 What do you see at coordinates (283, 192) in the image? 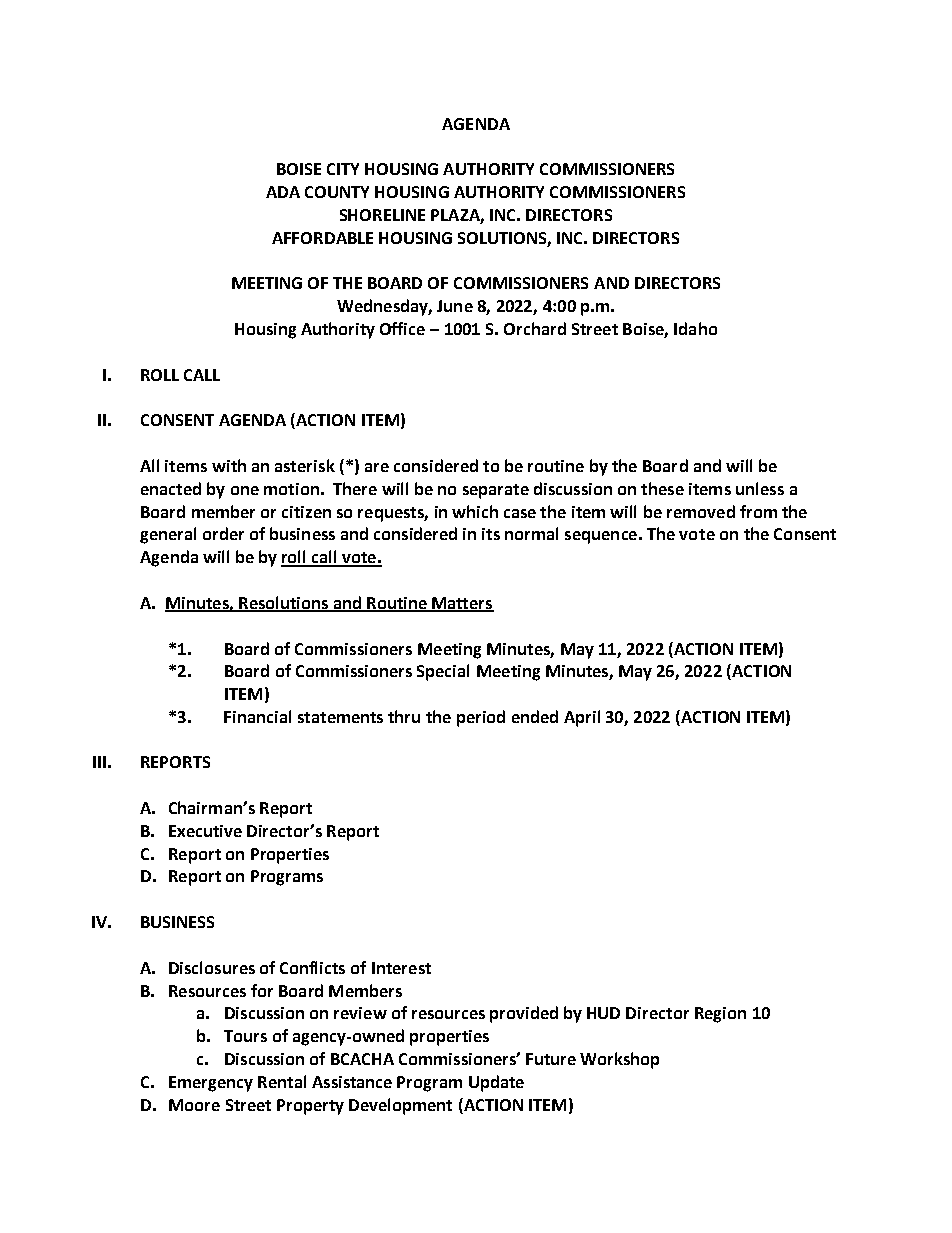
I see `ADA` at bounding box center [283, 192].
